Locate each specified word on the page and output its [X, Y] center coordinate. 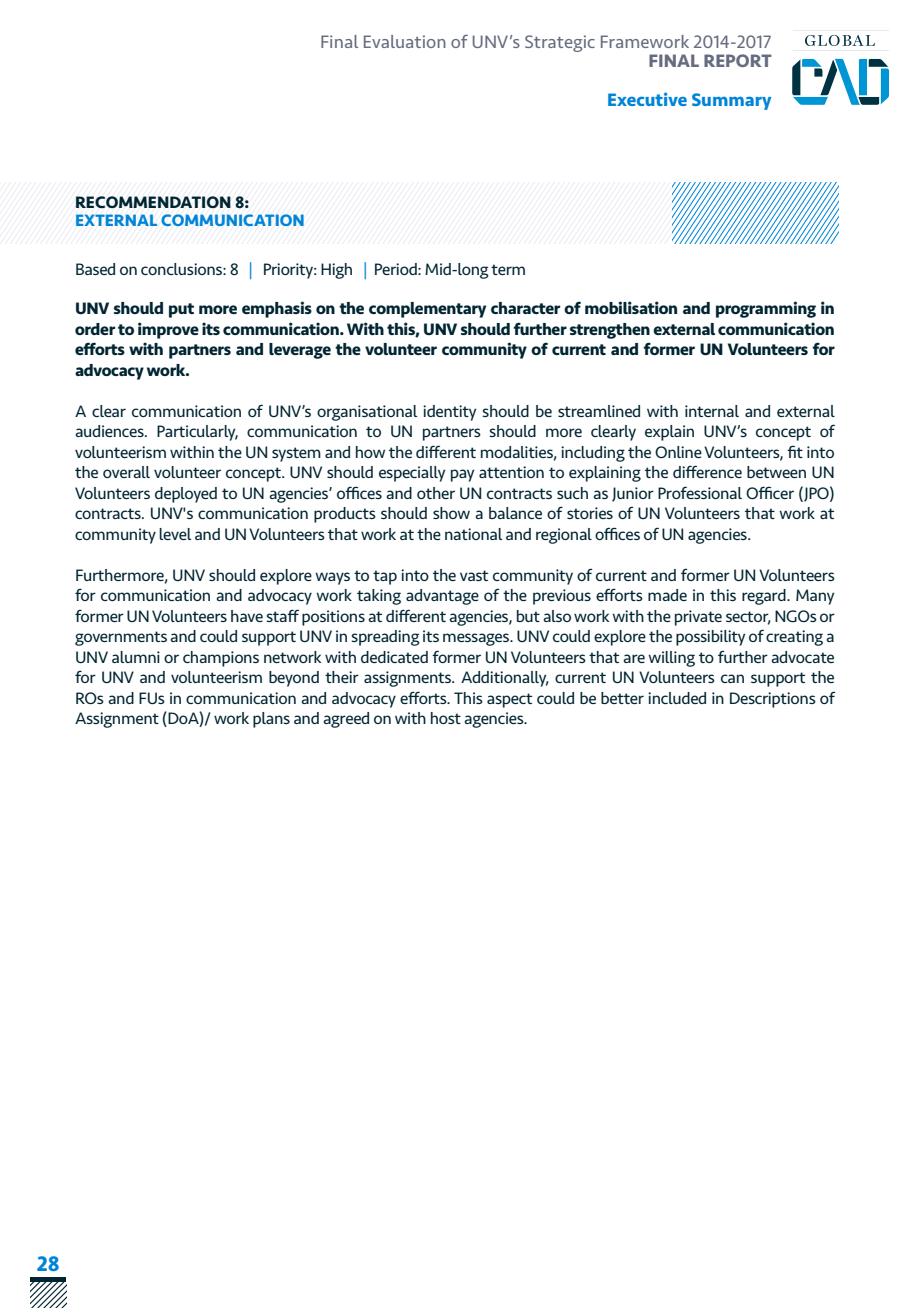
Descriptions [773, 700]
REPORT [738, 60]
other [436, 493]
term [508, 269]
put [181, 310]
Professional [700, 492]
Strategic [560, 43]
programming [766, 309]
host [446, 718]
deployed [186, 495]
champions [221, 659]
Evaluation [405, 41]
